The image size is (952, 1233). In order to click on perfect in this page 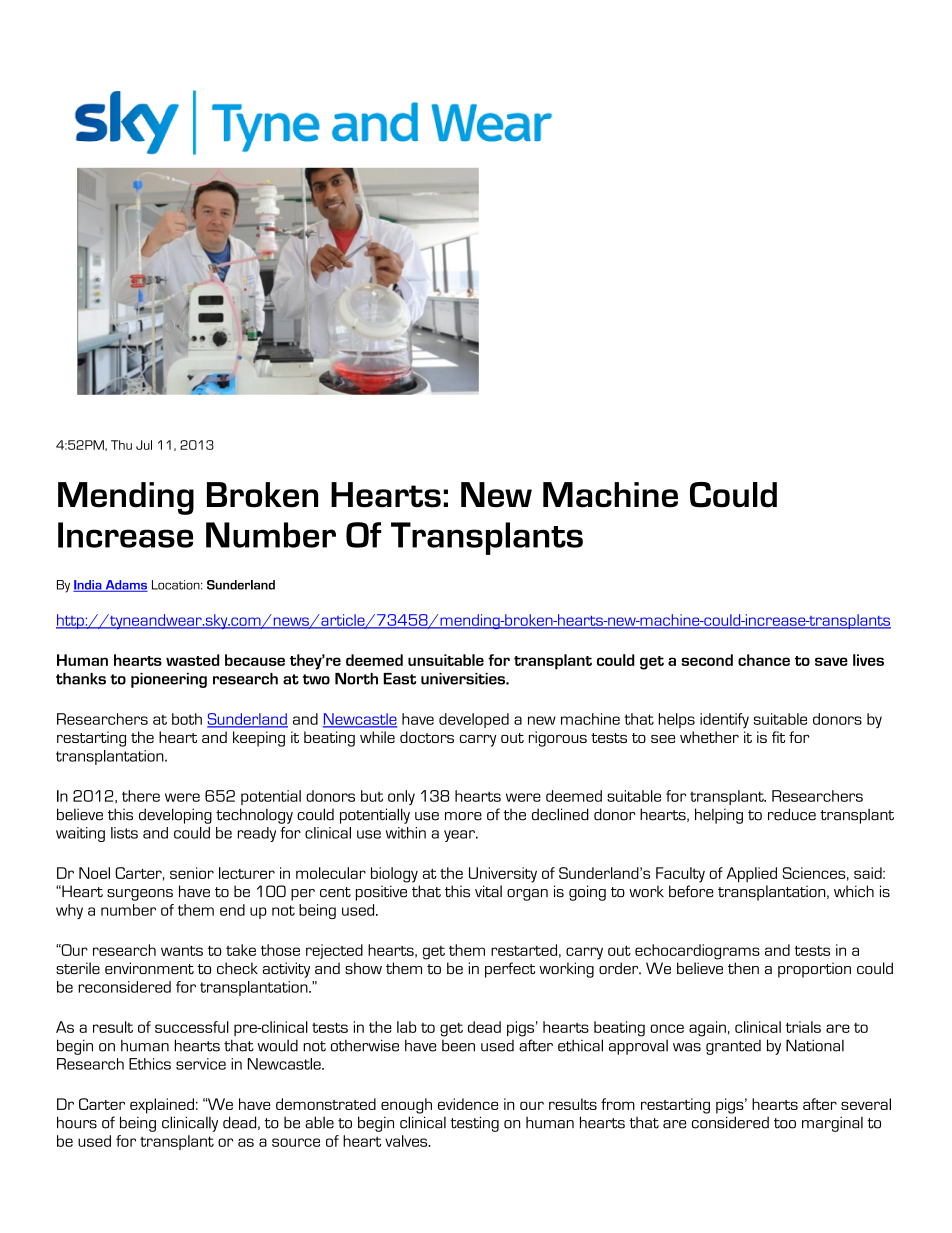, I will do `click(510, 970)`.
